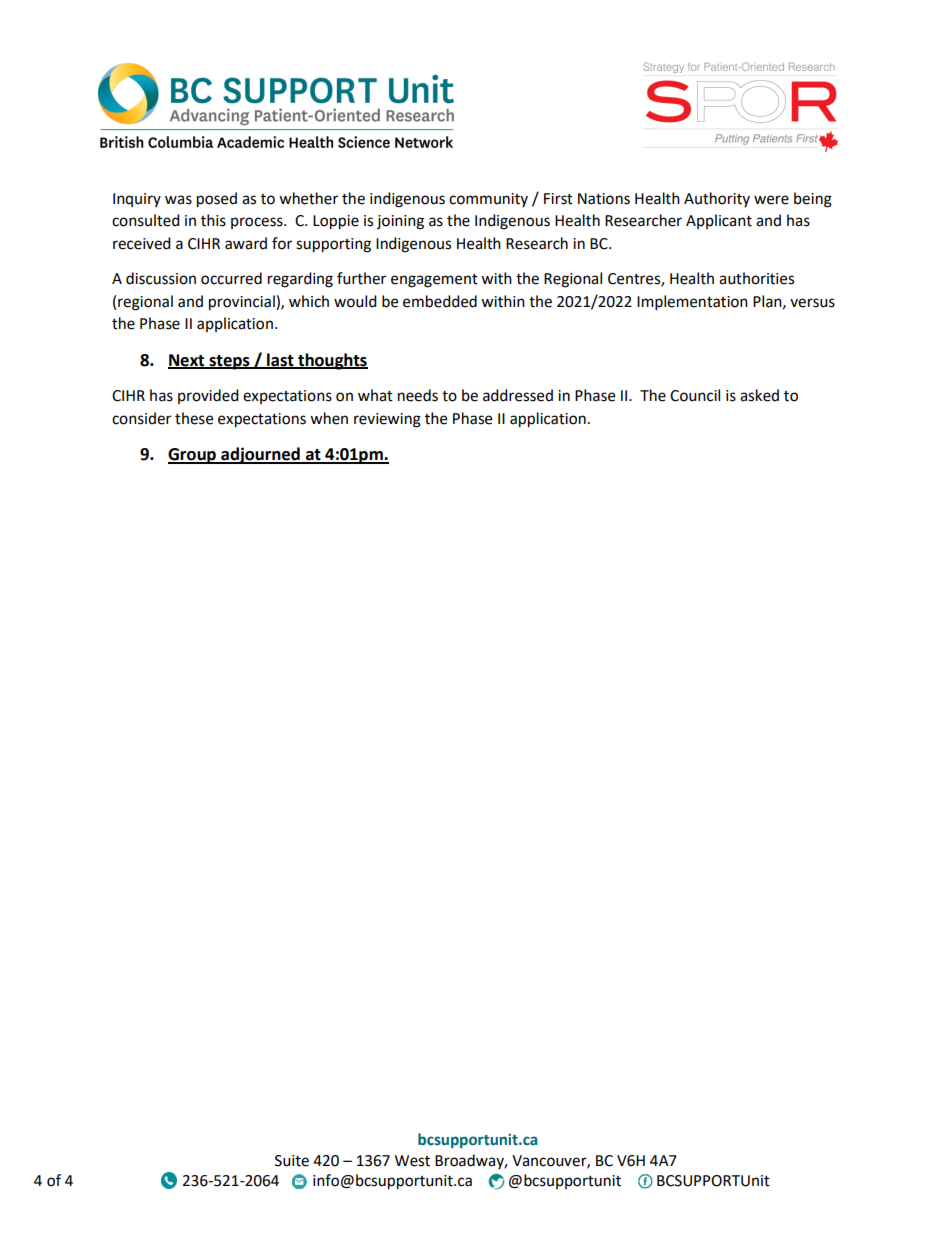  I want to click on these, so click(194, 418).
